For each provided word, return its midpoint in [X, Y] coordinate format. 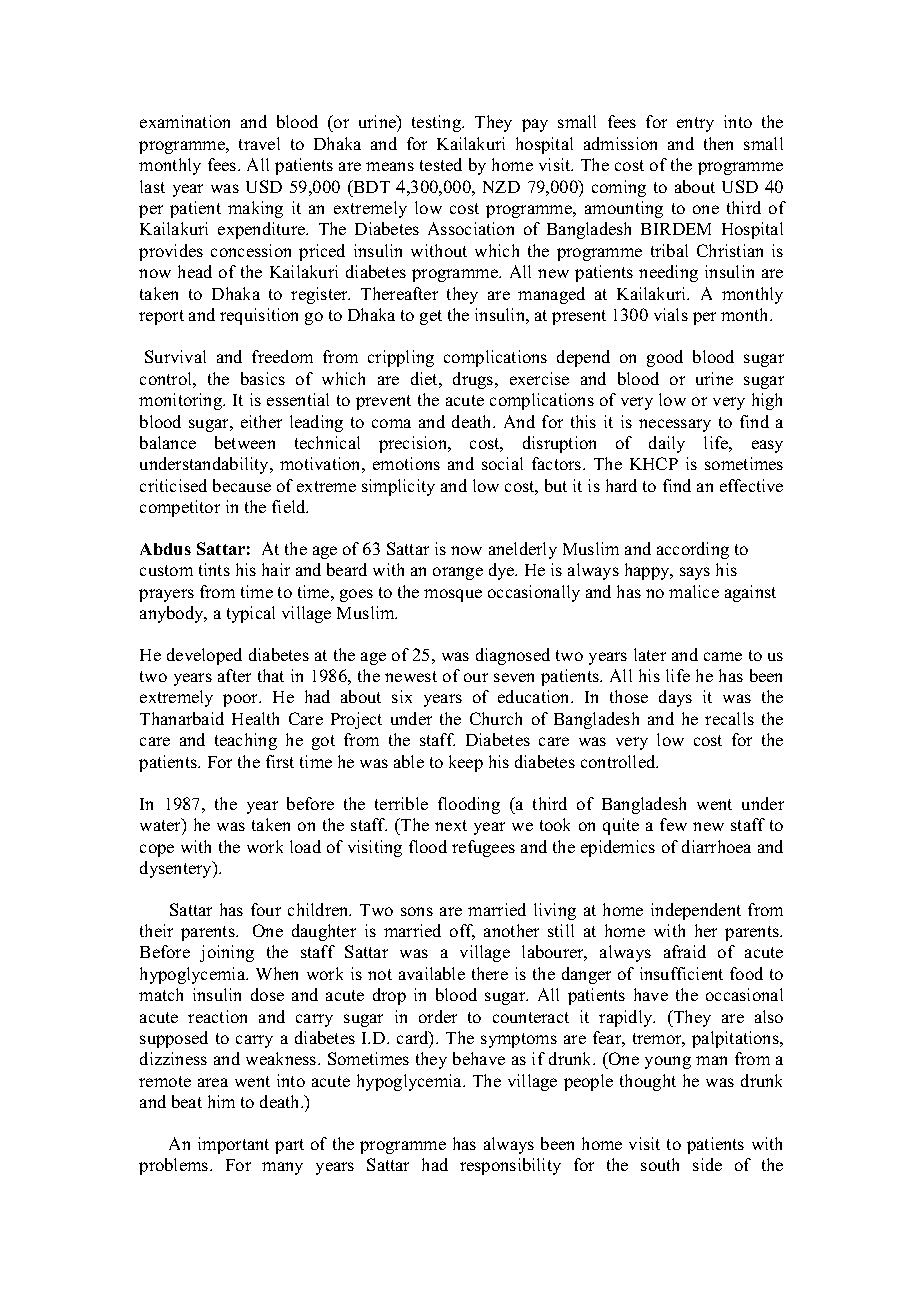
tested [441, 164]
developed [204, 656]
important [233, 1145]
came [723, 656]
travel [259, 143]
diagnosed [513, 656]
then [718, 143]
